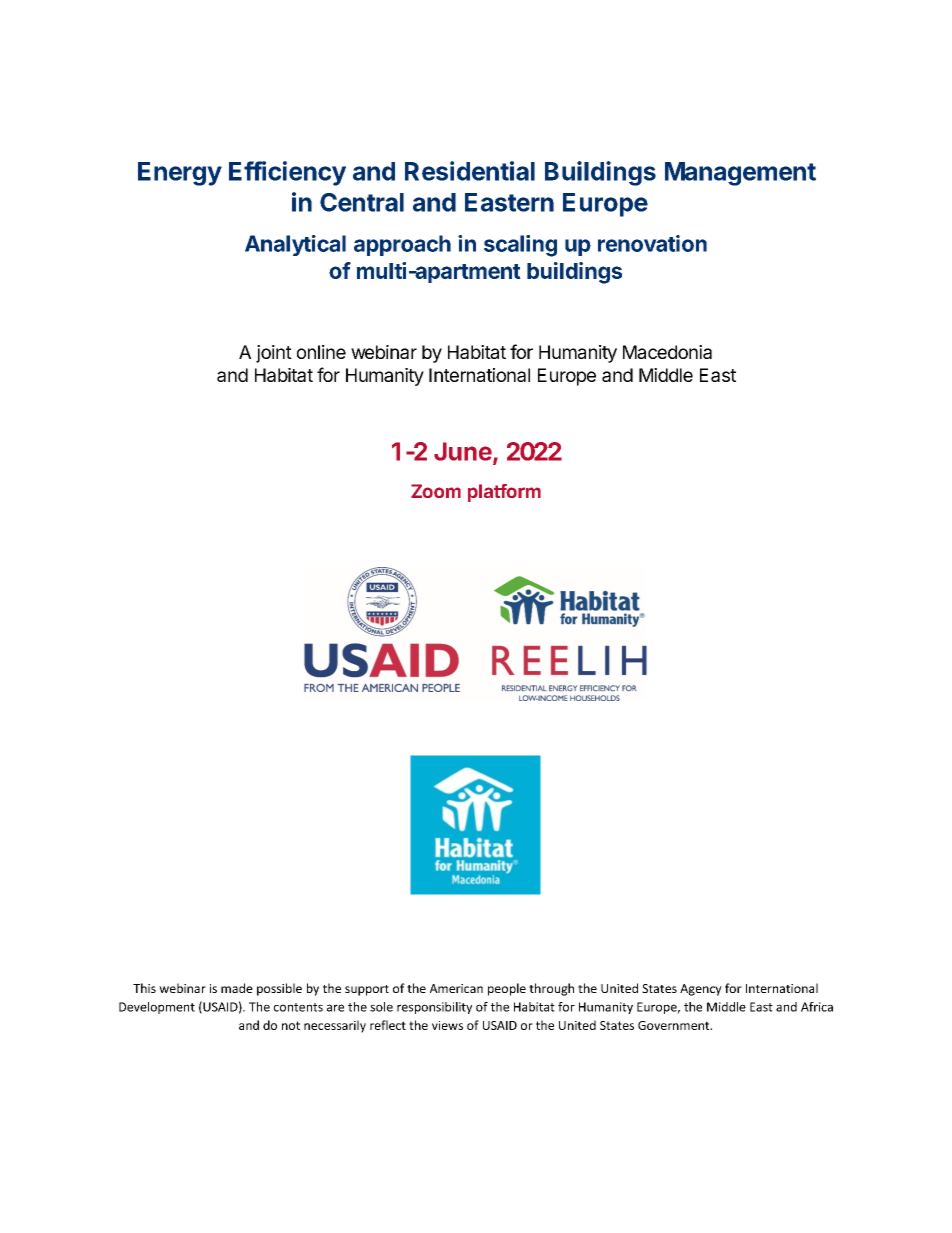 The height and width of the screenshot is (1233, 952). Describe the element at coordinates (740, 174) in the screenshot. I see `Management` at that location.
